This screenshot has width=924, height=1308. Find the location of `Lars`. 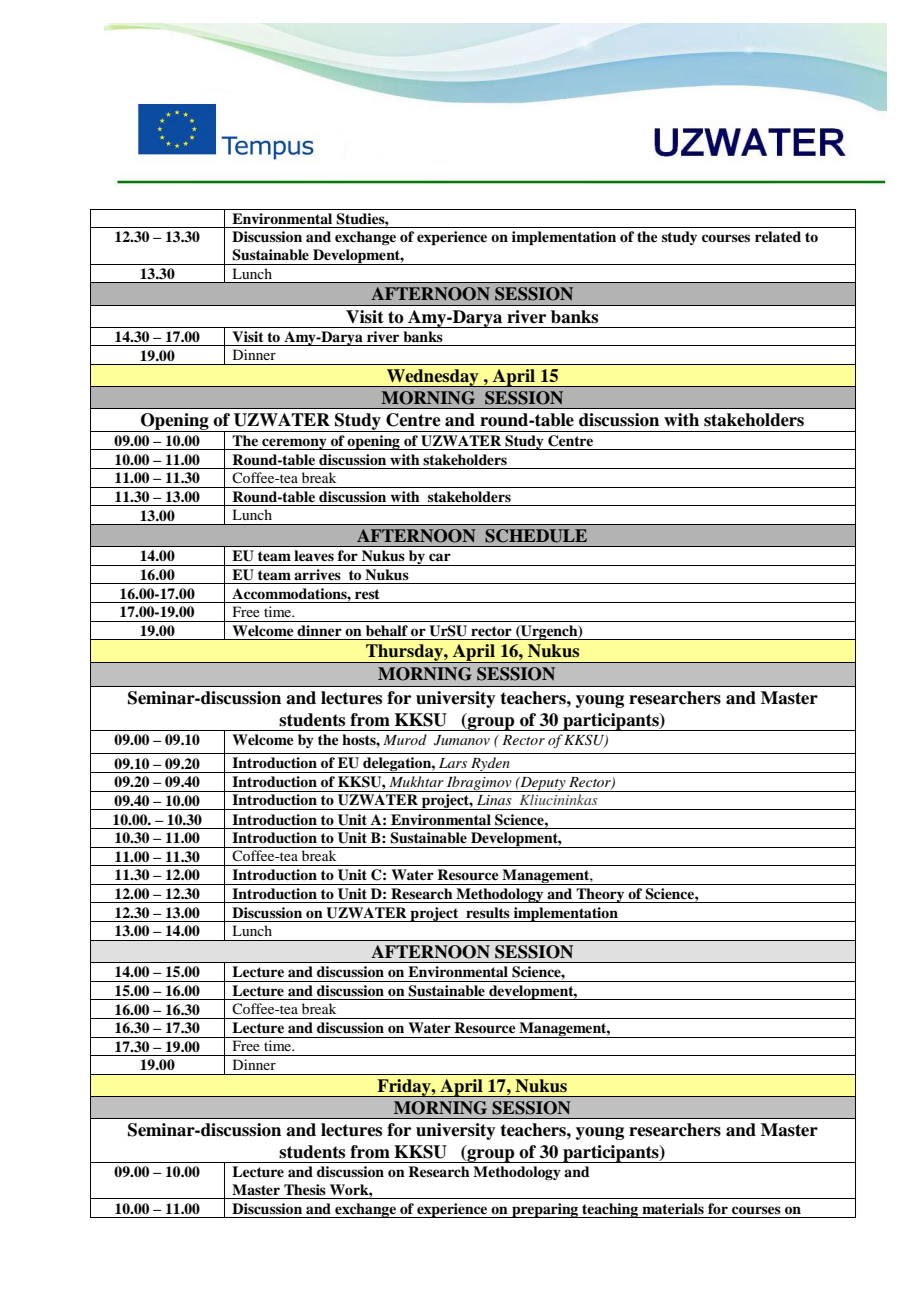

Lars is located at coordinates (453, 763).
